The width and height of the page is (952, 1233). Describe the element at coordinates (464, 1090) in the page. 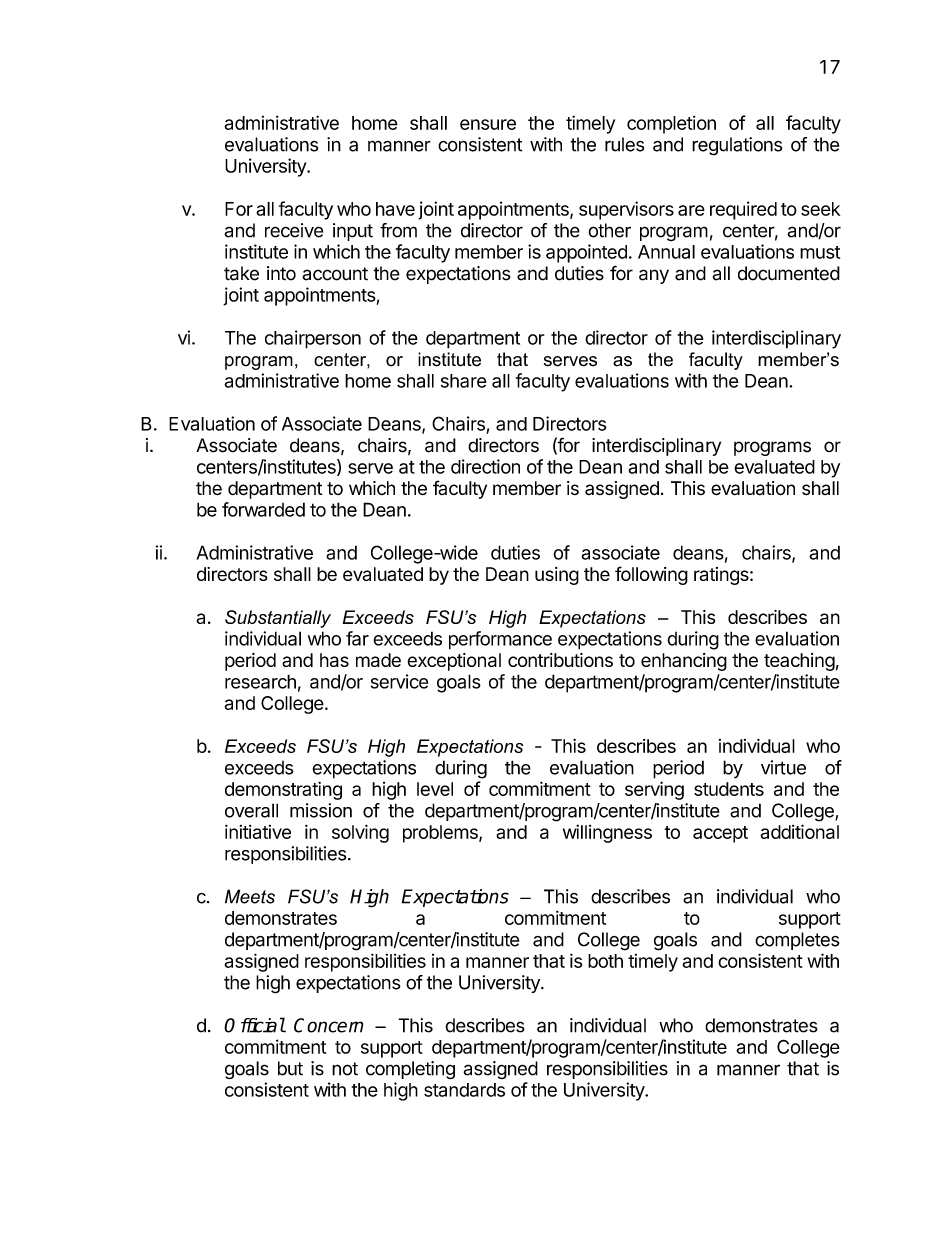

I see `standards` at that location.
